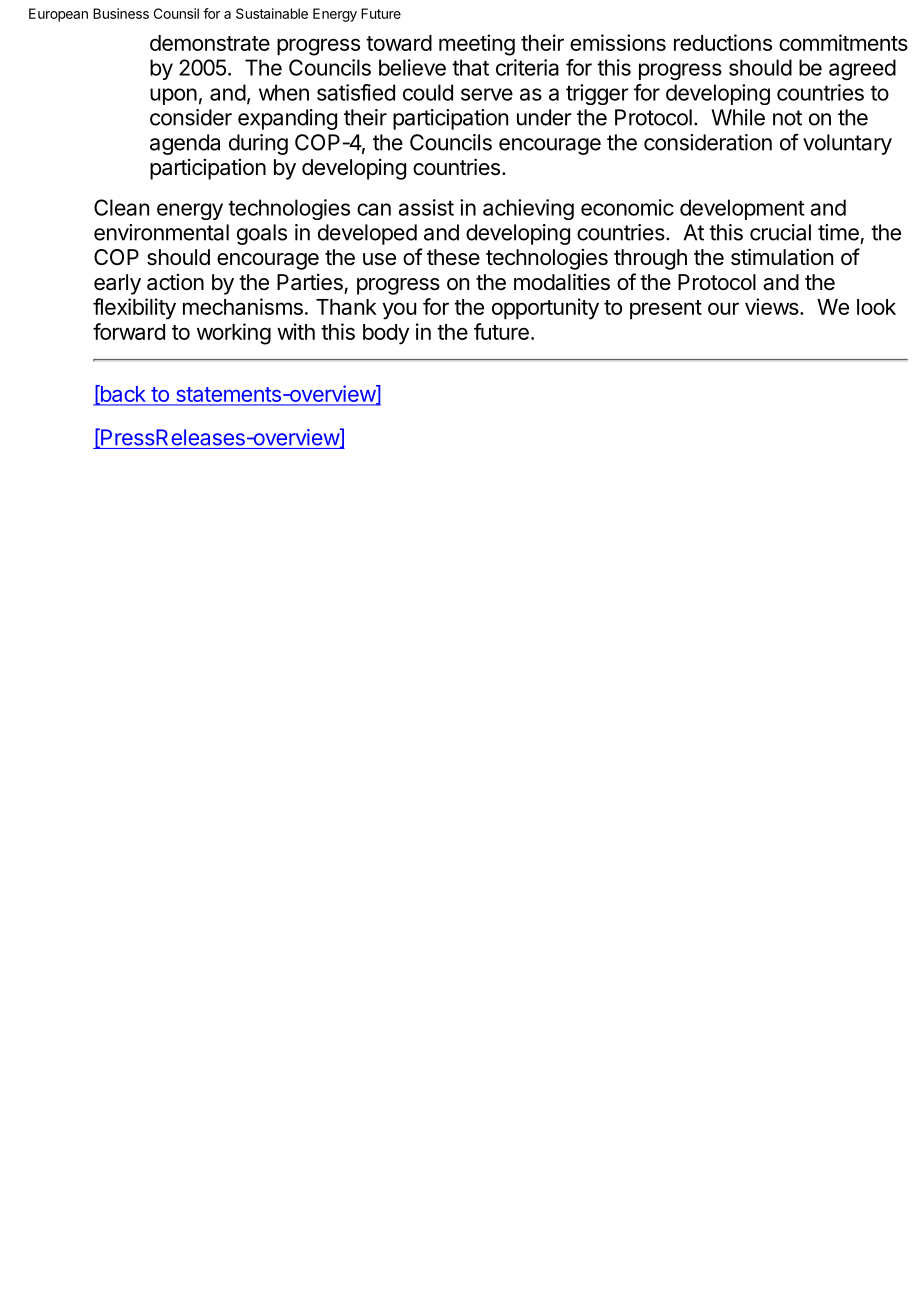  Describe the element at coordinates (185, 144) in the screenshot. I see `agenda` at that location.
